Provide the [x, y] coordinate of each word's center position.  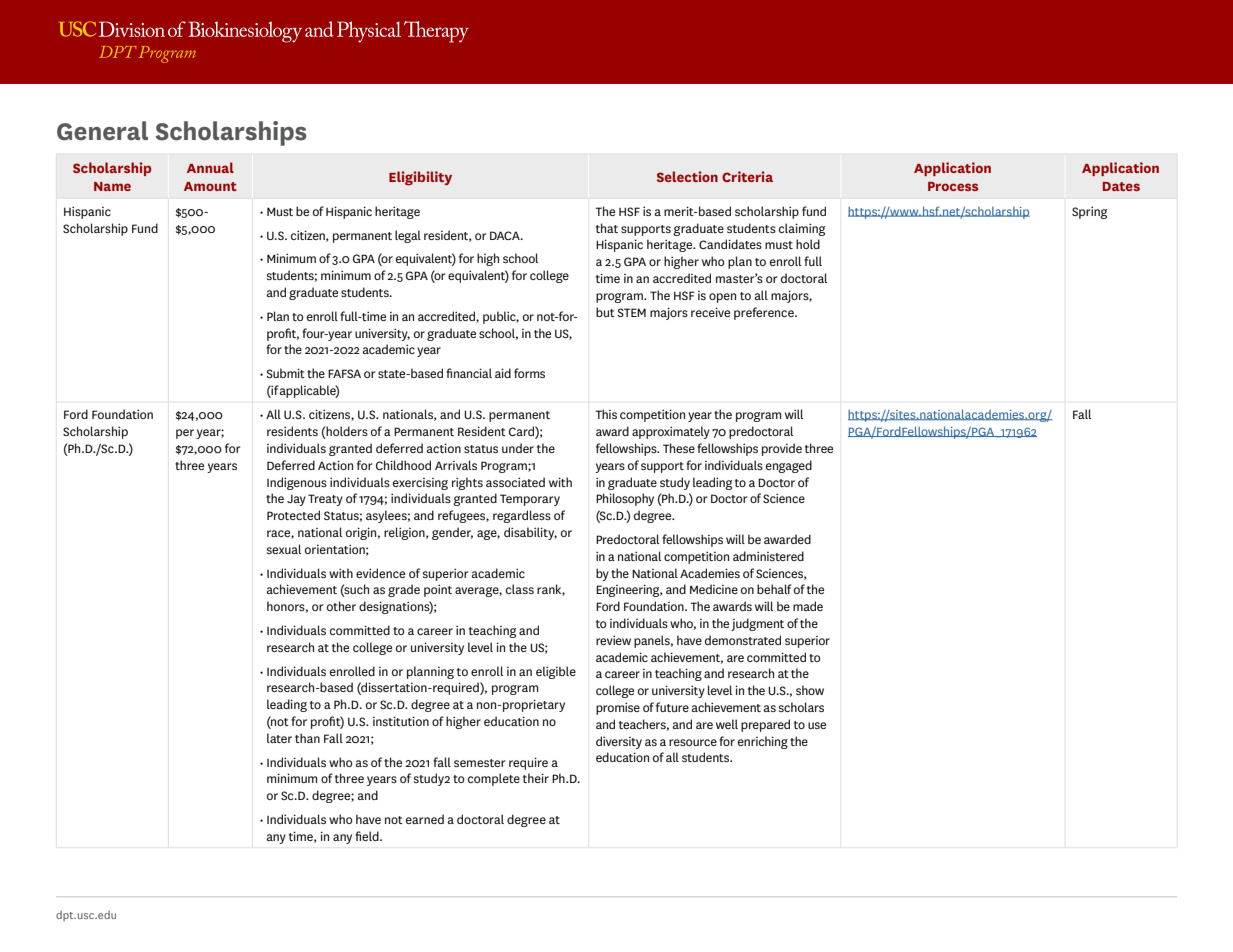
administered [768, 556]
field [368, 836]
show [810, 690]
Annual [210, 167]
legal [408, 236]
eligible [556, 672]
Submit [285, 373]
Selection [687, 176]
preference [765, 313]
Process [953, 186]
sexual [284, 549]
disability [530, 533]
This [606, 414]
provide [782, 449]
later [279, 738]
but [605, 312]
